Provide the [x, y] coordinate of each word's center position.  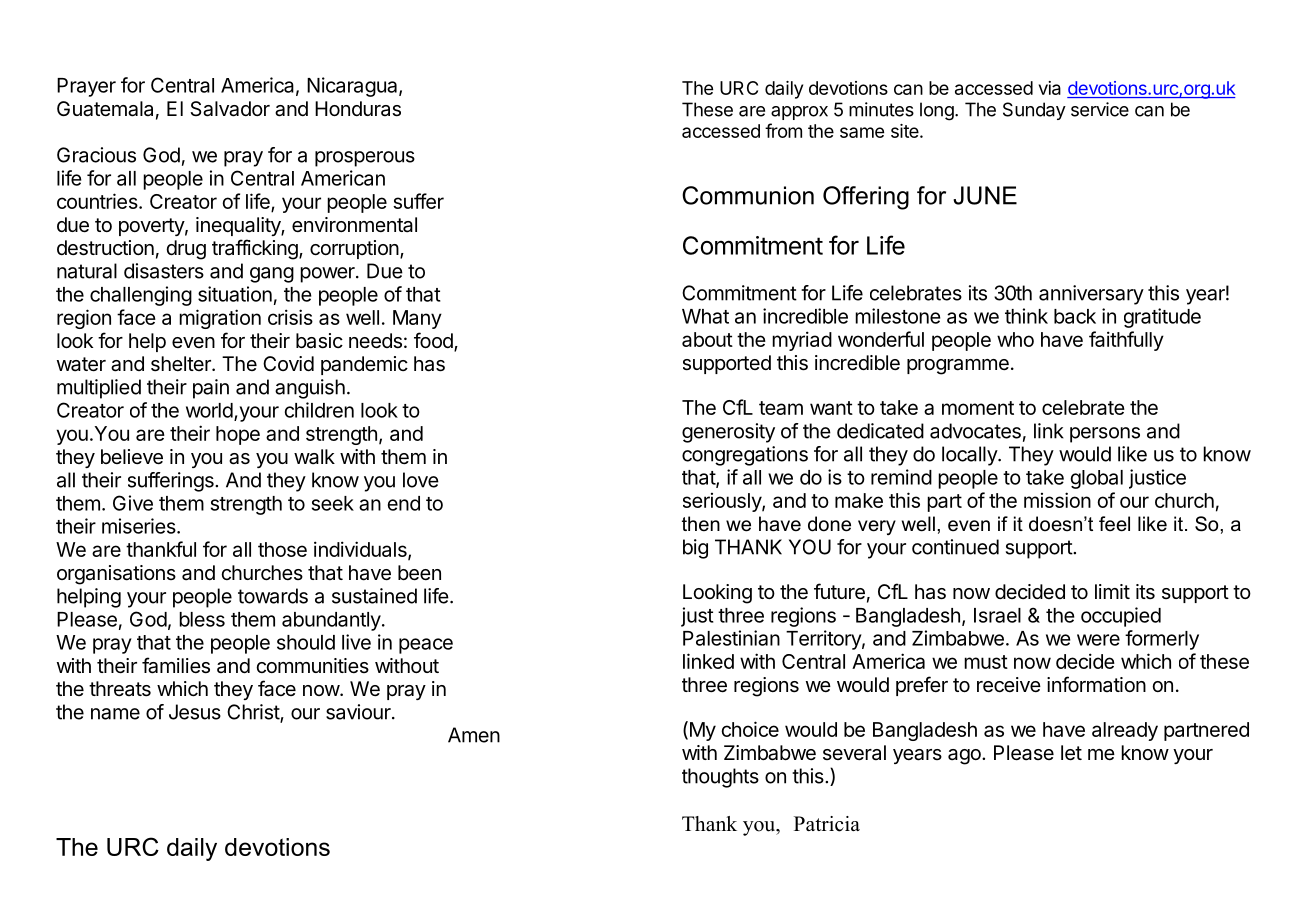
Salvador [230, 109]
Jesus [195, 712]
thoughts [720, 778]
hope [238, 435]
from [783, 130]
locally [970, 456]
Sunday [1034, 111]
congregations [745, 456]
